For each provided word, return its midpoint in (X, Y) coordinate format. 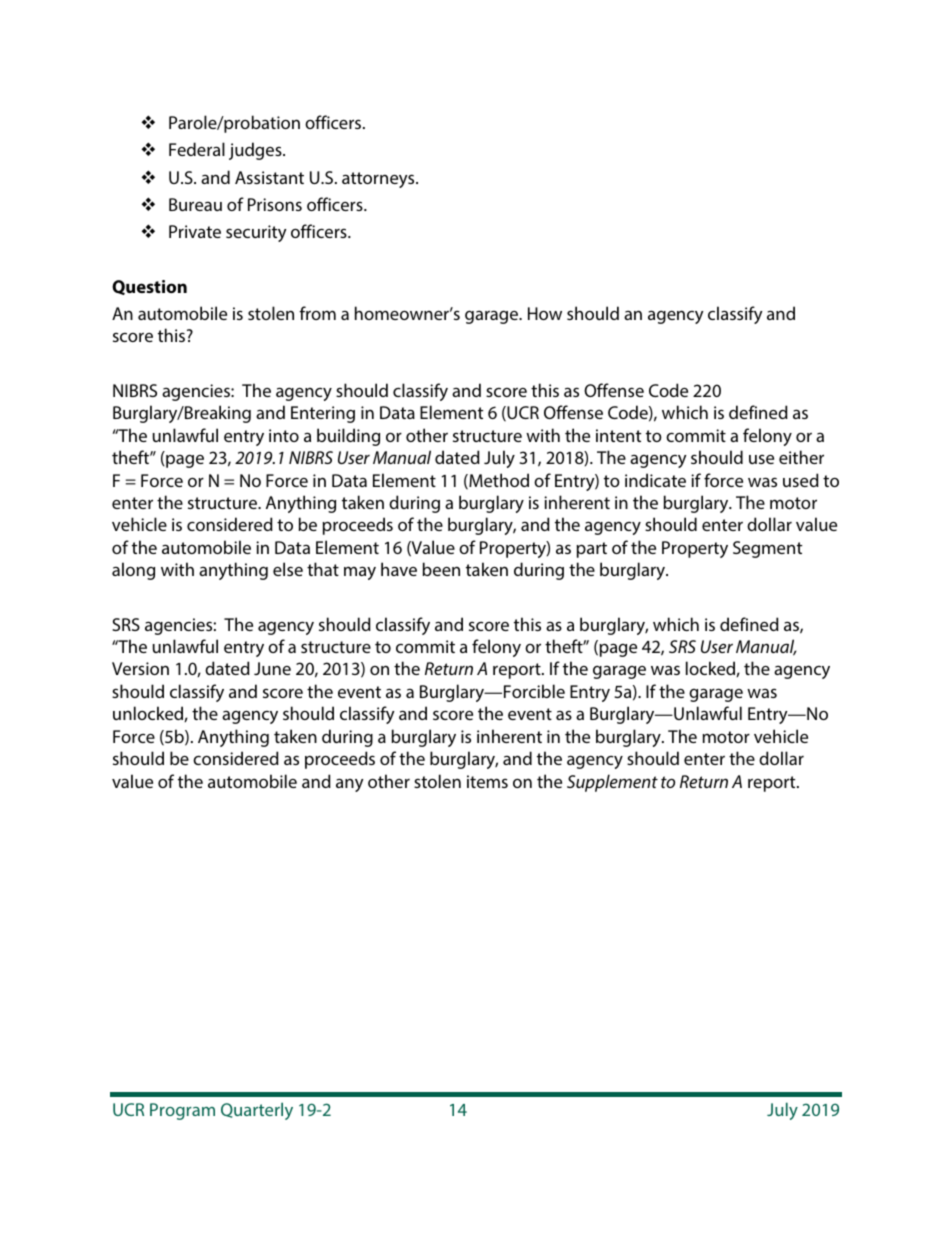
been (441, 569)
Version (140, 668)
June (272, 668)
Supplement (612, 783)
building (348, 437)
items (487, 781)
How (545, 313)
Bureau (195, 204)
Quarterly (257, 1111)
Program (182, 1111)
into (284, 435)
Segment (767, 549)
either (801, 457)
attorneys (379, 180)
